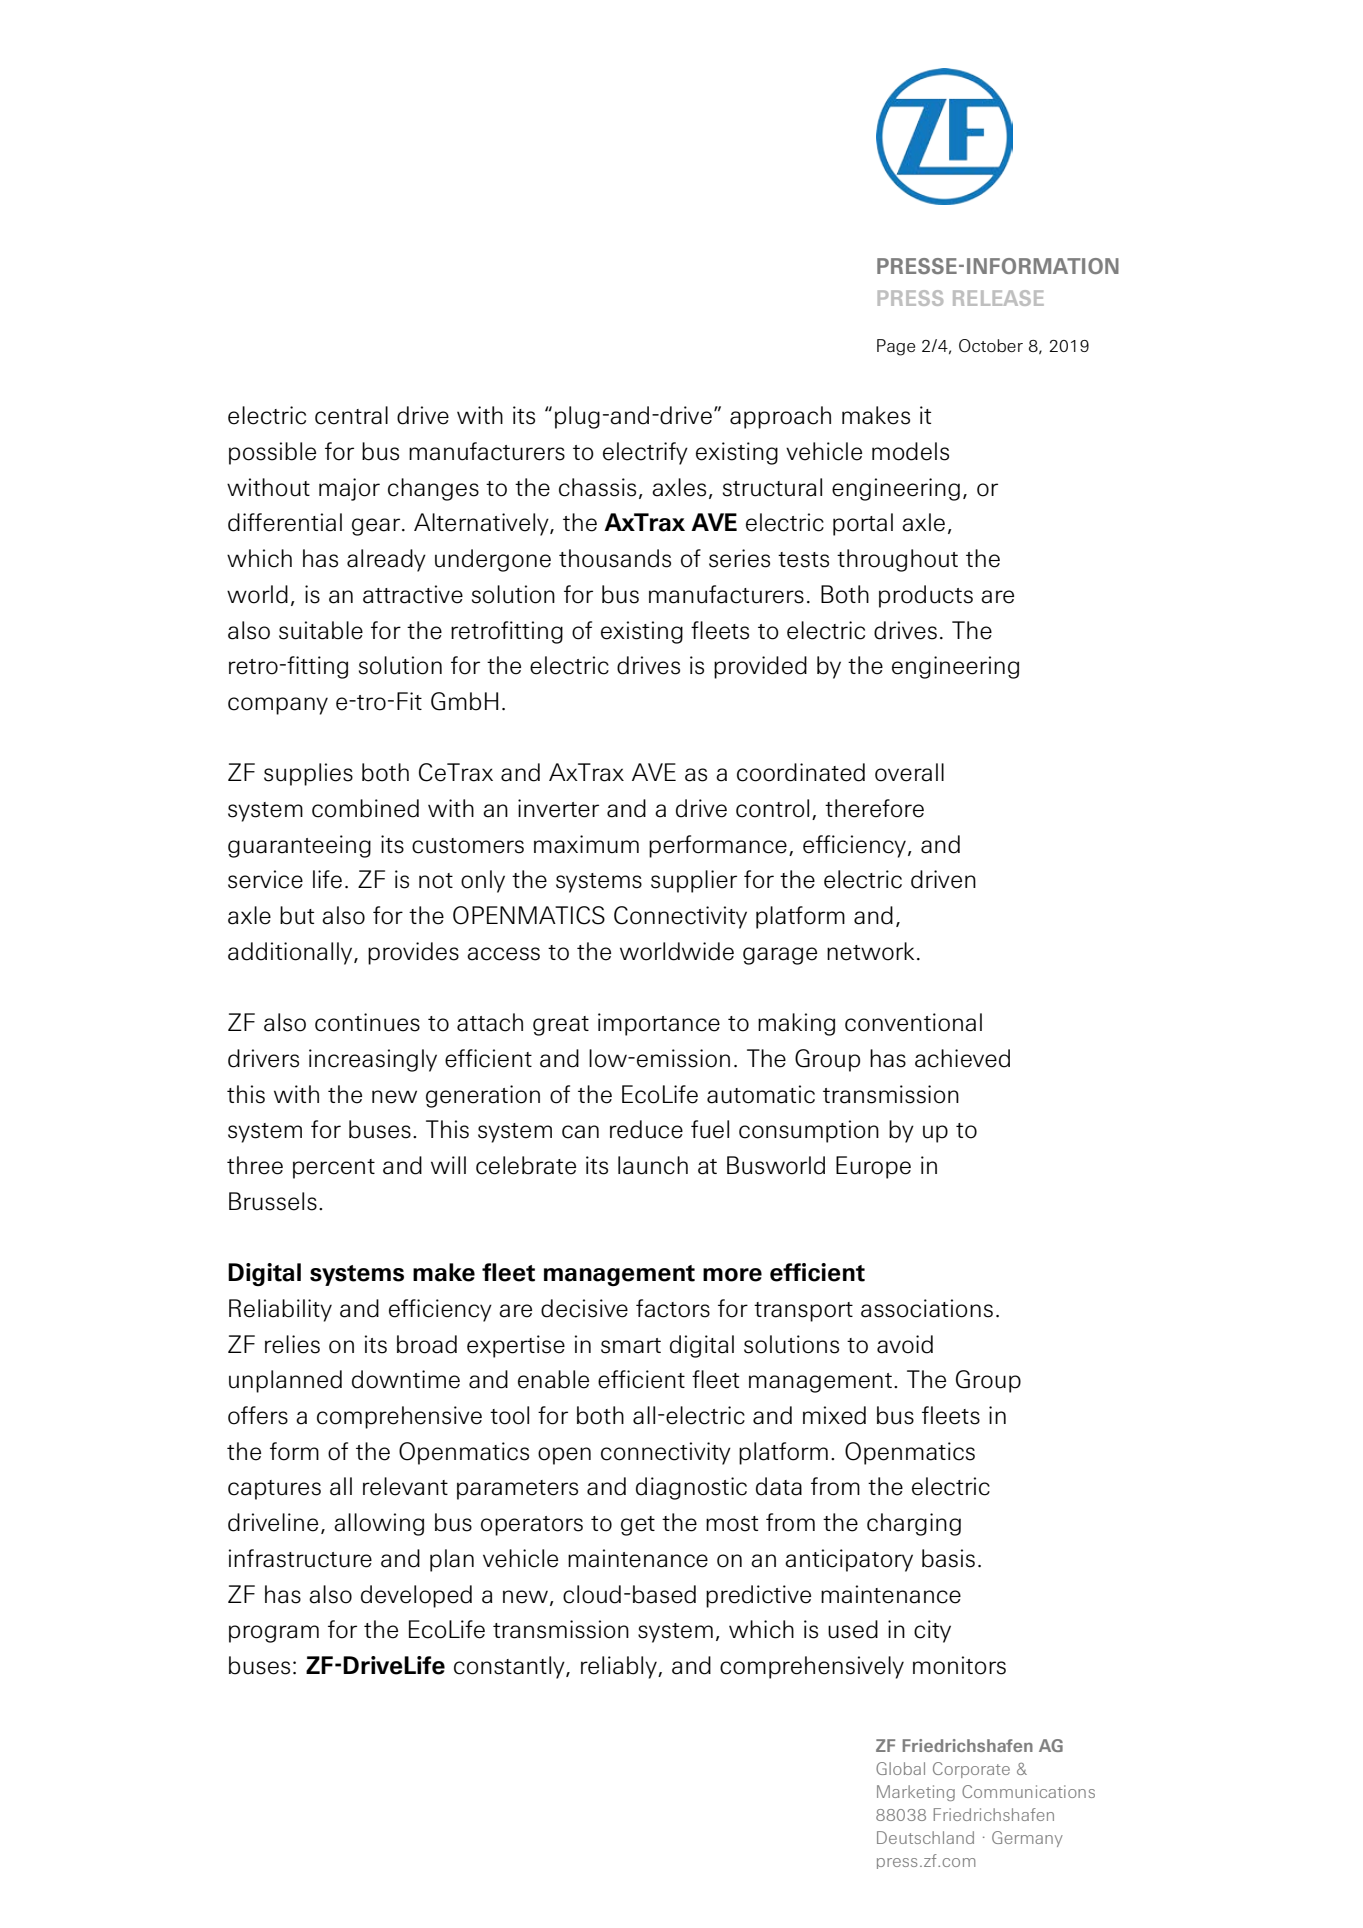 The image size is (1363, 1928). Describe the element at coordinates (351, 415) in the document. I see `central` at that location.
